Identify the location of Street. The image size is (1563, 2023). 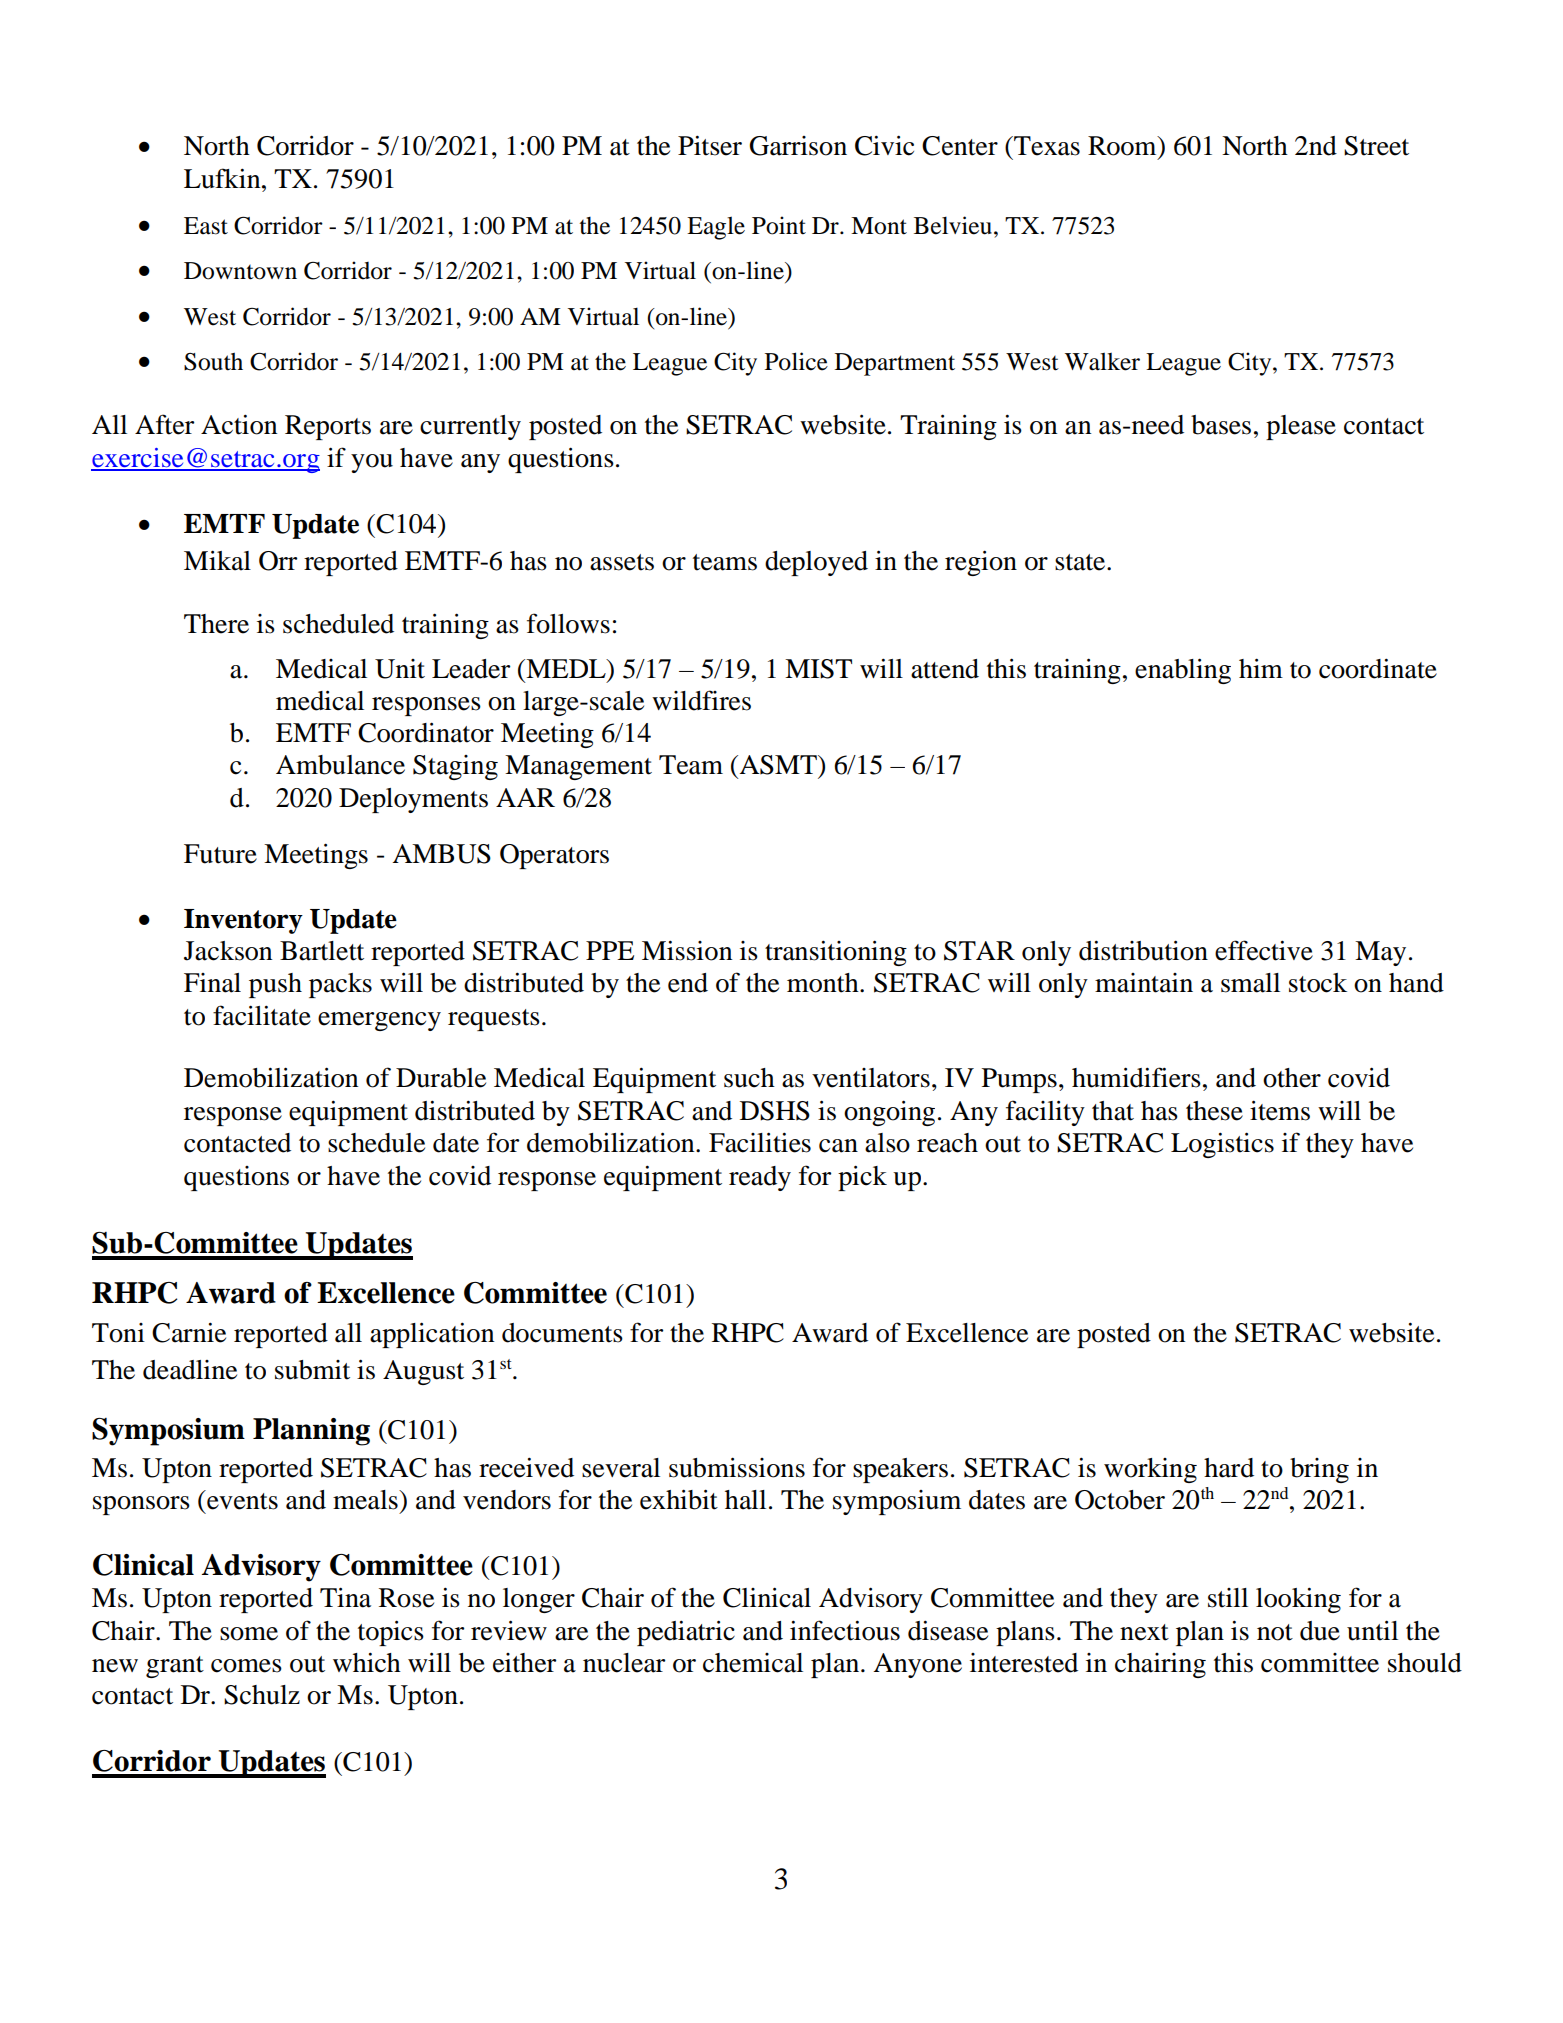
(1376, 146).
